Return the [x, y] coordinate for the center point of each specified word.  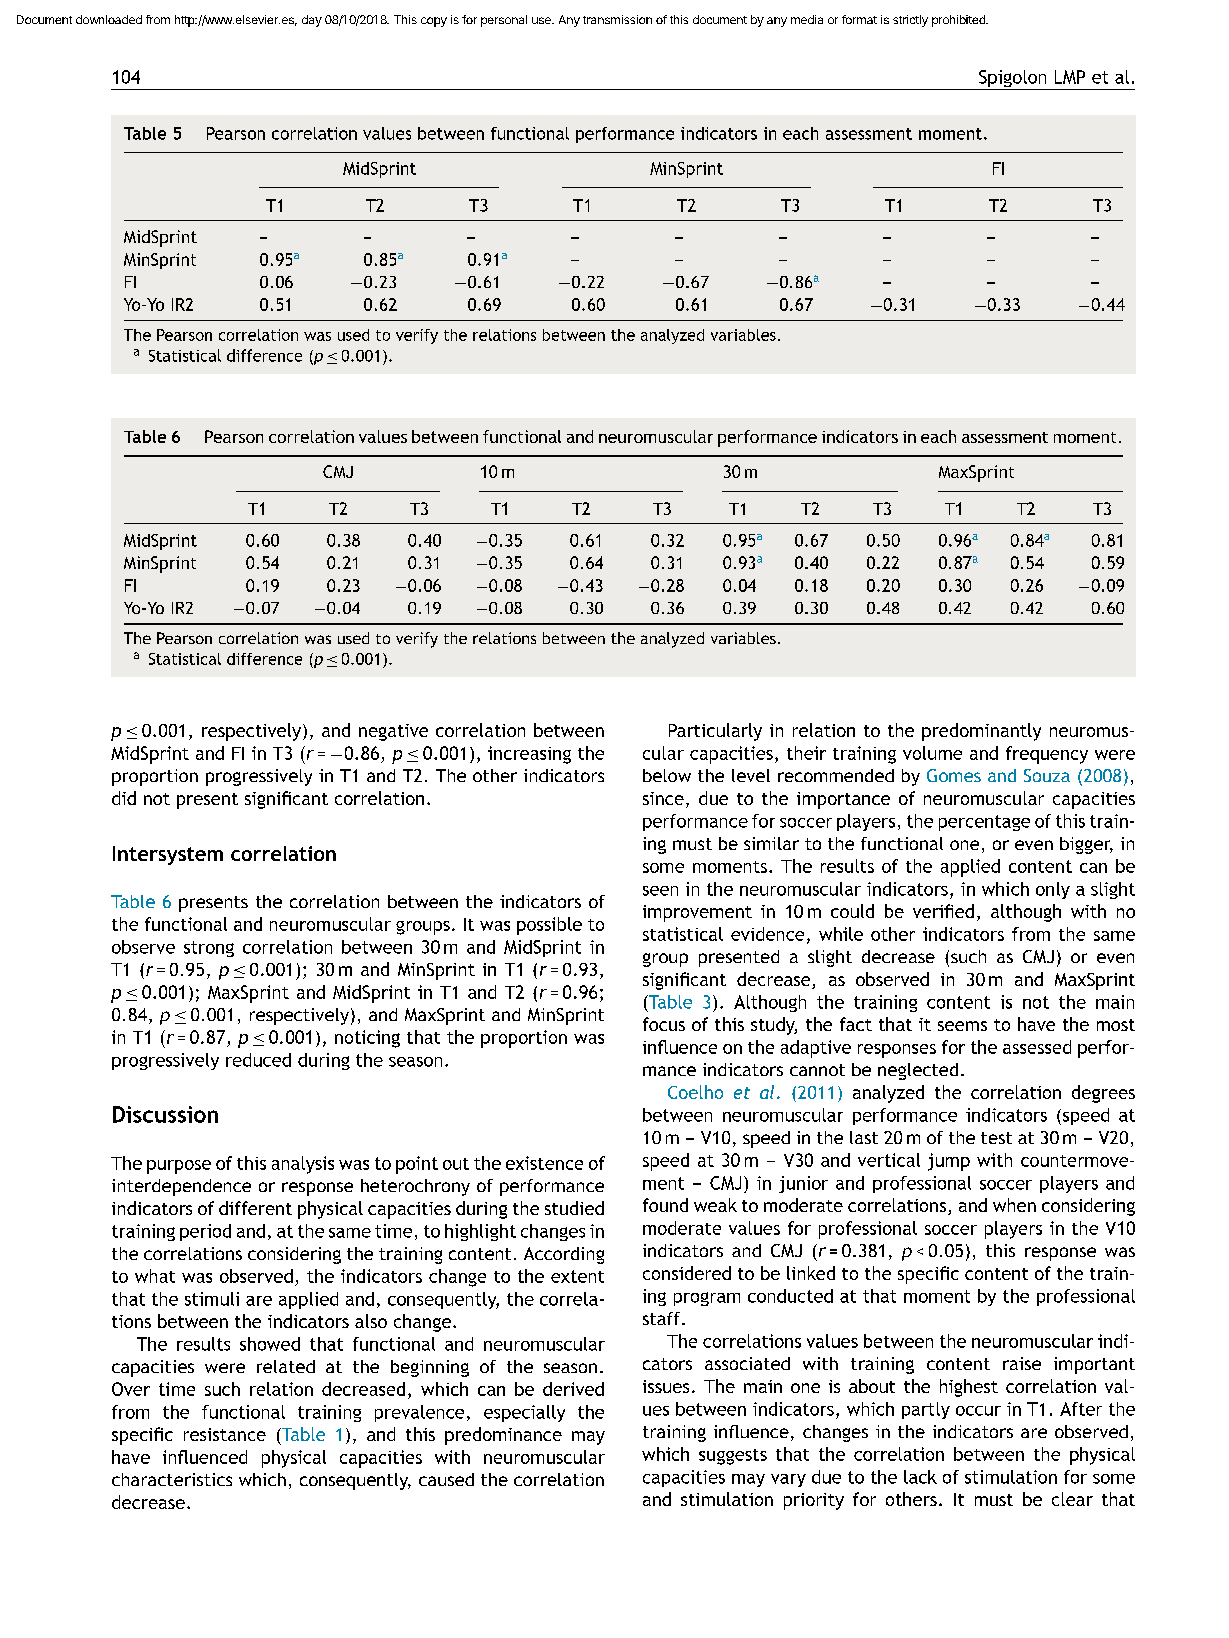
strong [209, 949]
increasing [529, 755]
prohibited [959, 21]
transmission [617, 19]
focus [664, 1024]
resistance [225, 1434]
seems [962, 1026]
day [312, 21]
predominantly [981, 732]
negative [393, 732]
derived [573, 1389]
